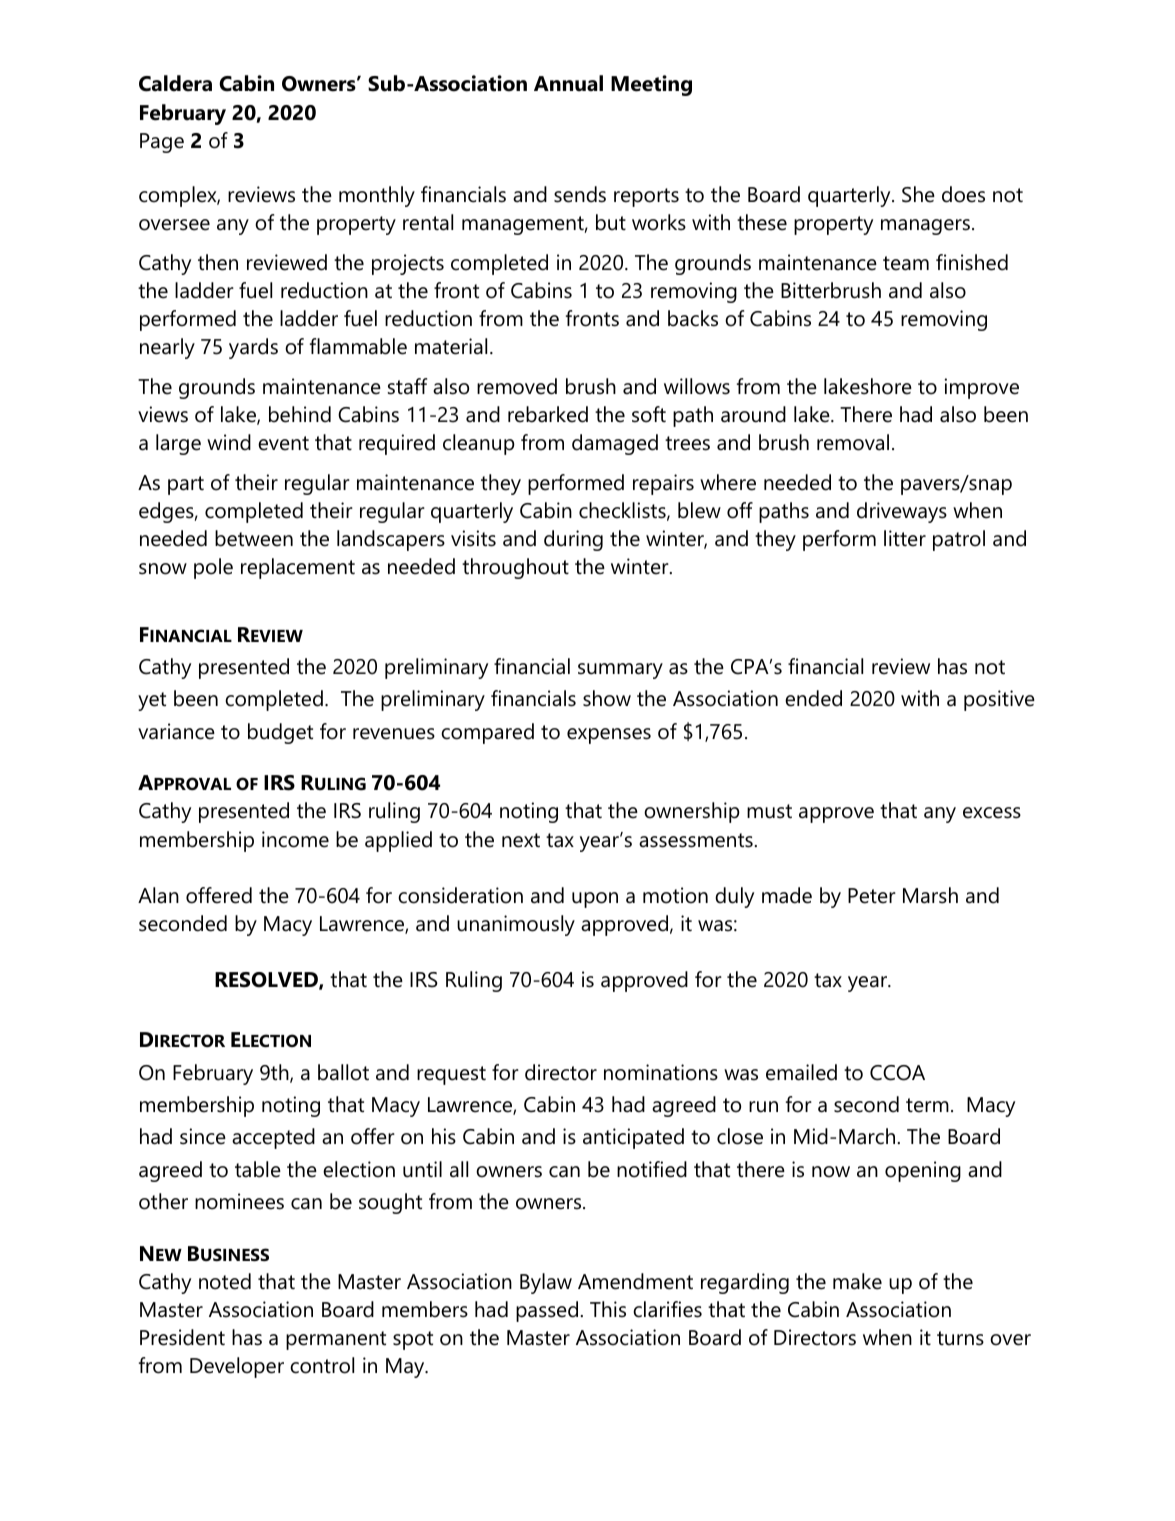 This screenshot has height=1521, width=1175. Describe the element at coordinates (158, 895) in the screenshot. I see `Alan` at that location.
